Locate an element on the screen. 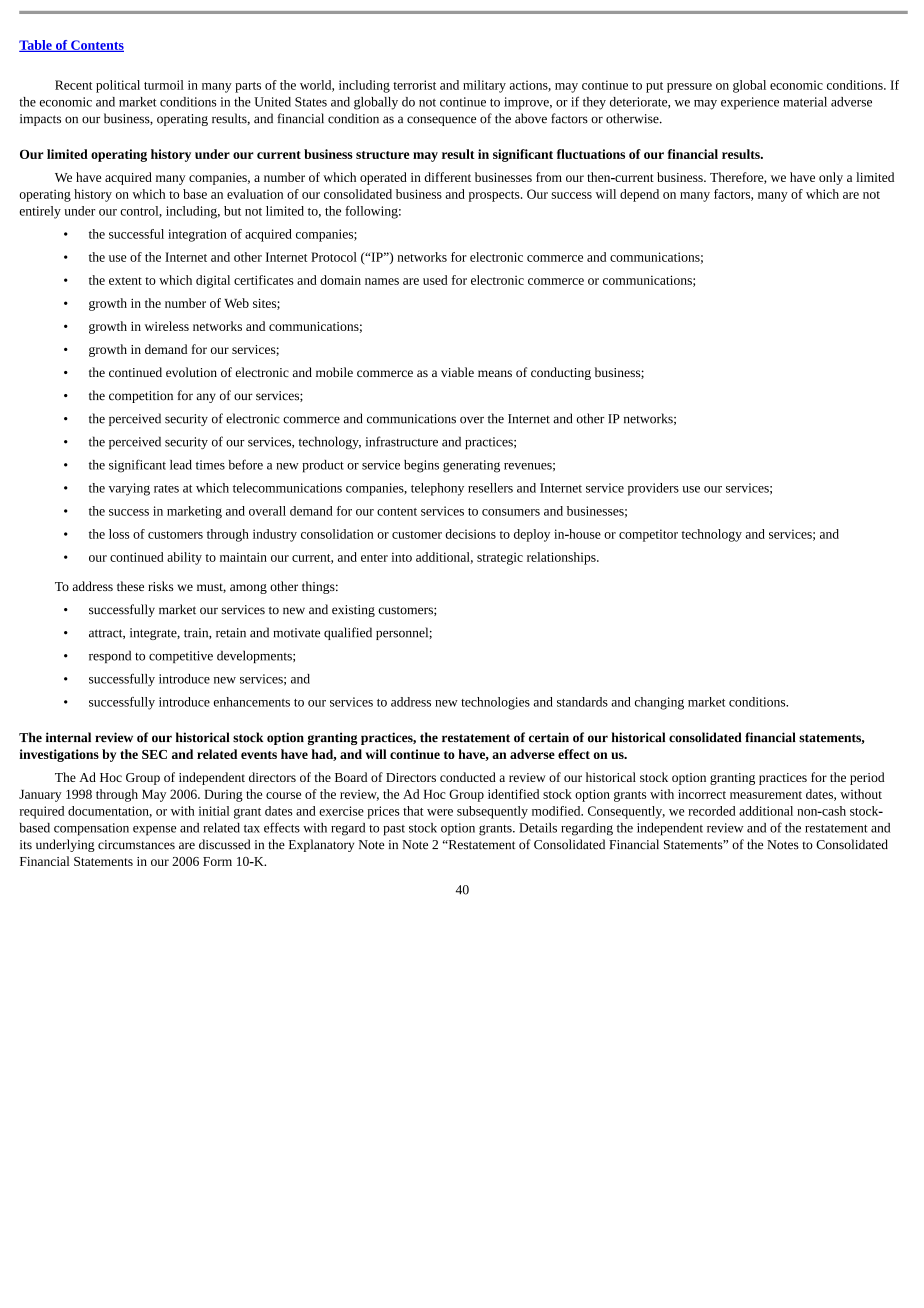 The image size is (924, 1308). qualified is located at coordinates (348, 633).
